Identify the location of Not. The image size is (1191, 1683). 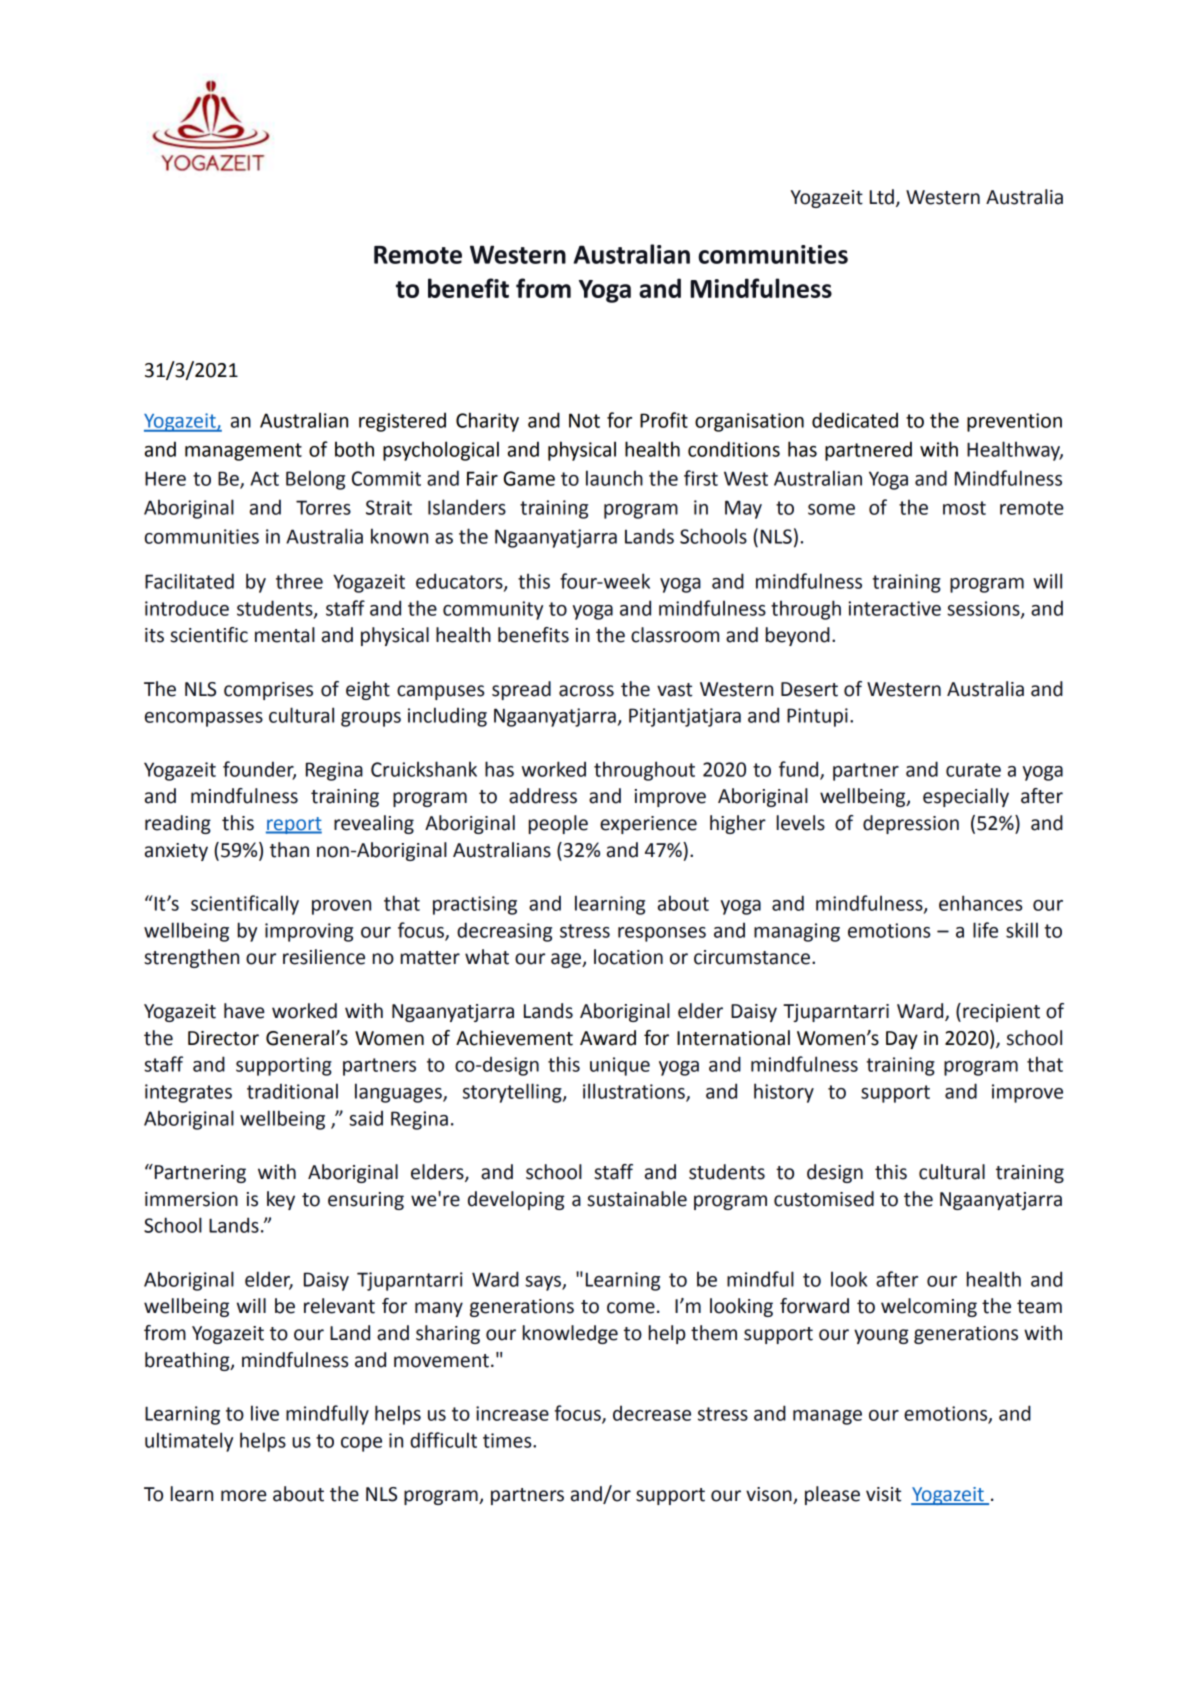
(584, 420).
